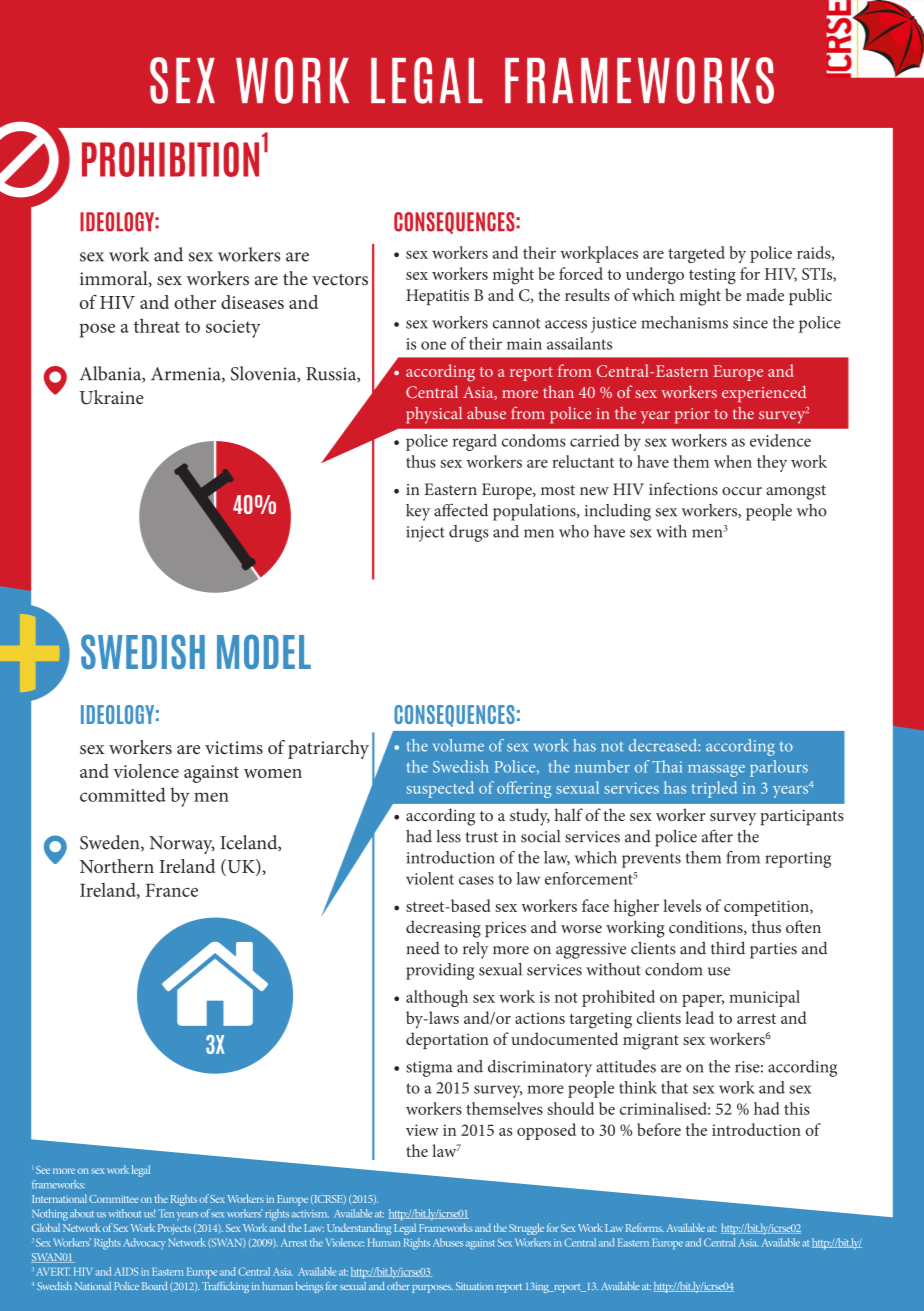 This page has width=924, height=1311. What do you see at coordinates (437, 998) in the page?
I see `although` at bounding box center [437, 998].
